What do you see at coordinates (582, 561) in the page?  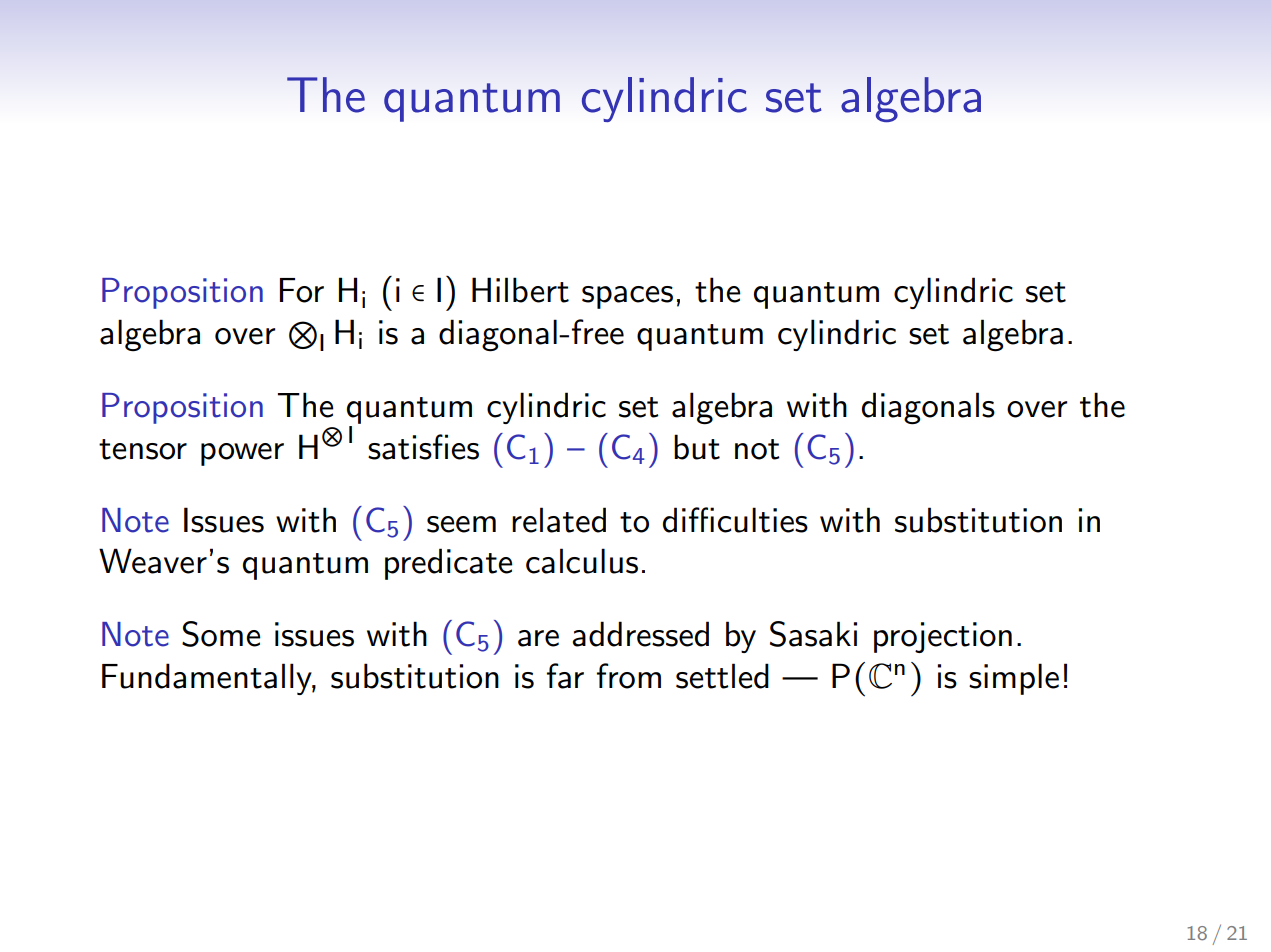 I see `calculus` at bounding box center [582, 561].
